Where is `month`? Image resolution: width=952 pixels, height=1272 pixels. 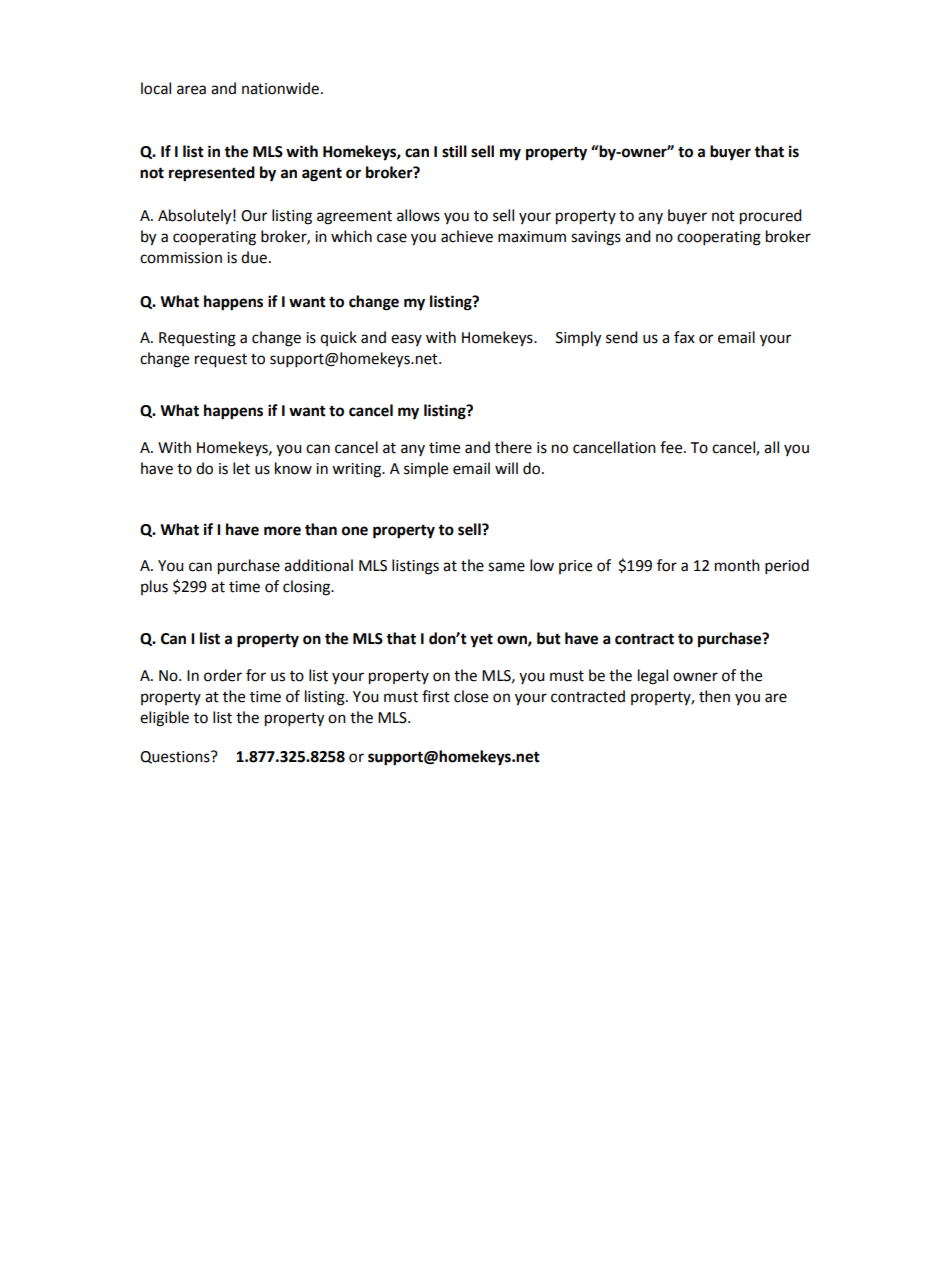 month is located at coordinates (737, 565).
